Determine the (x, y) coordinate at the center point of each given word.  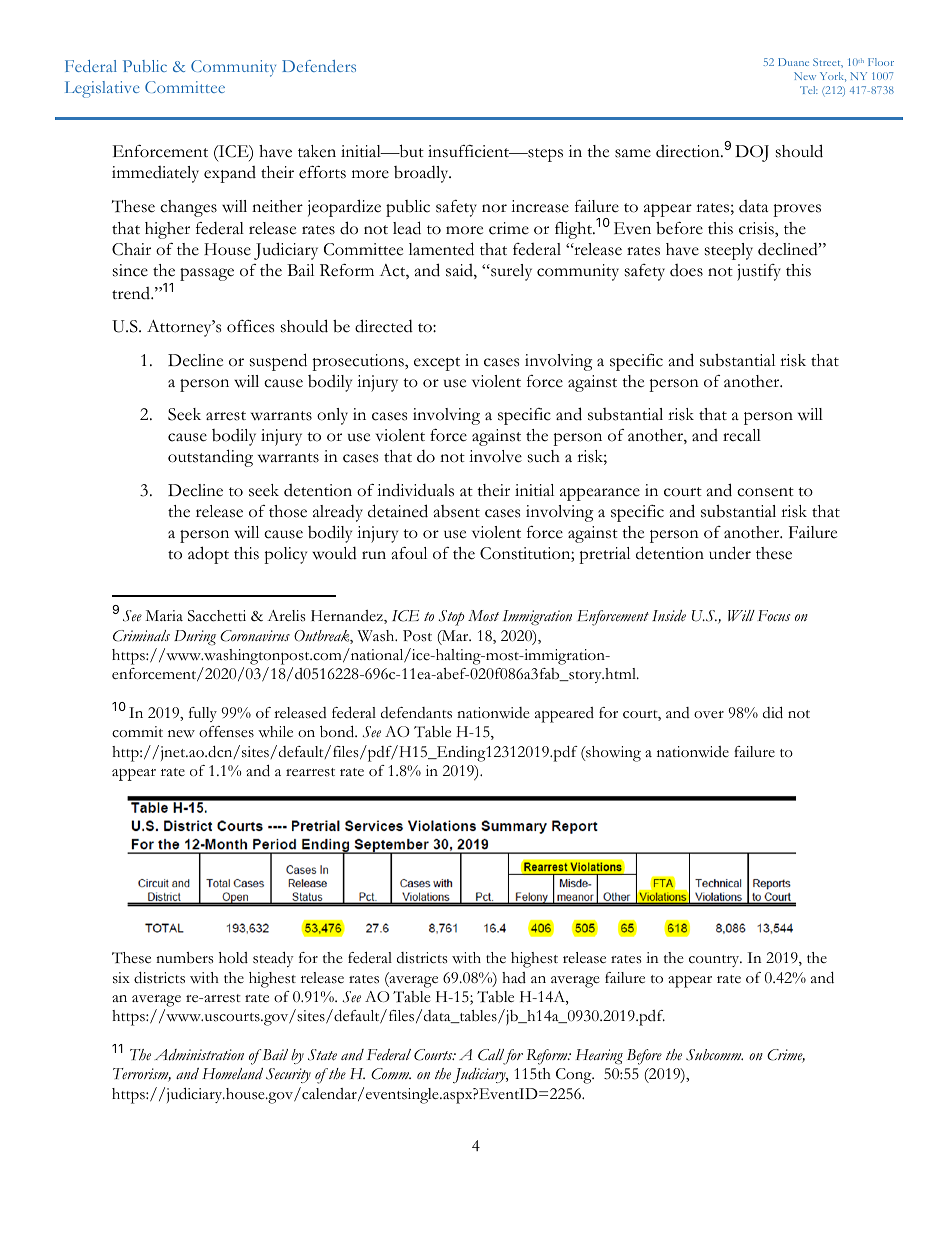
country (715, 961)
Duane (793, 62)
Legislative (102, 89)
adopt (208, 555)
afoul (409, 553)
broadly (422, 174)
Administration (199, 1055)
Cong (575, 1076)
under (730, 553)
